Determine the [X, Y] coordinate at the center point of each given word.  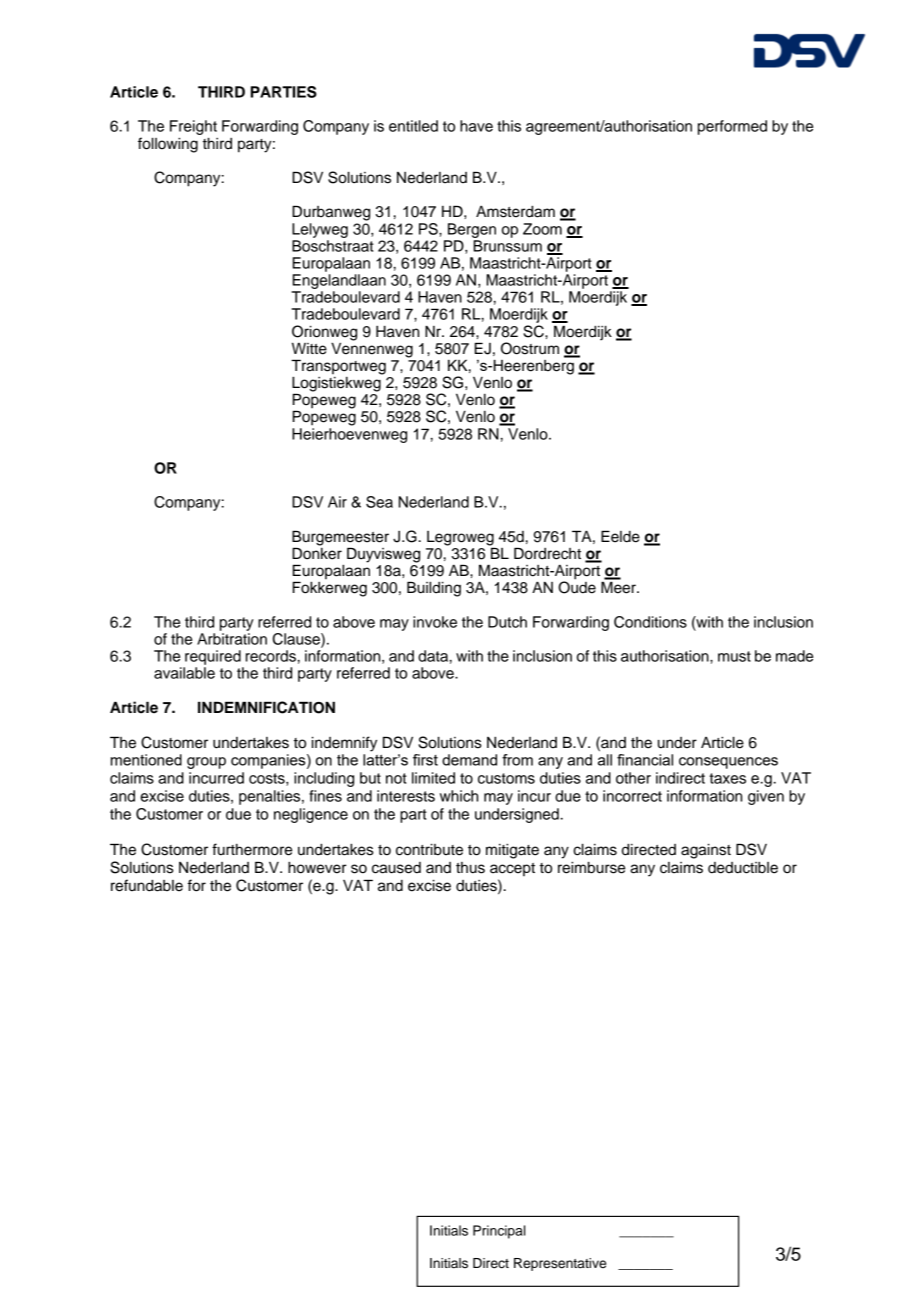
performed [732, 127]
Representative [560, 1264]
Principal [499, 1232]
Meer [619, 587]
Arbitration [232, 639]
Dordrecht [547, 553]
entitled [413, 126]
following [168, 145]
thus [470, 868]
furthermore [252, 849]
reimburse [591, 868]
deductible [743, 868]
